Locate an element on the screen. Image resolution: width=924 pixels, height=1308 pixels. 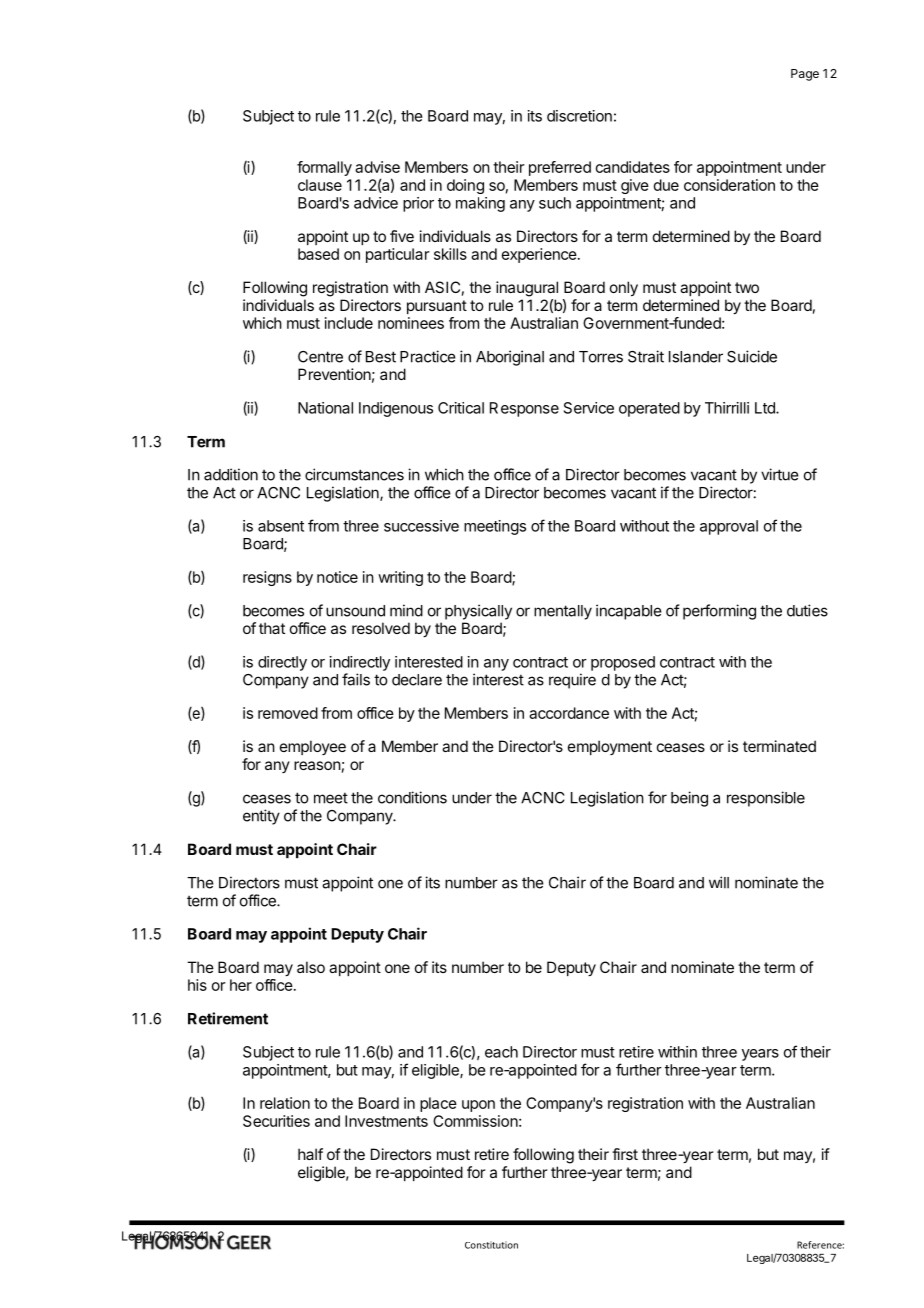
Suicide is located at coordinates (752, 356).
